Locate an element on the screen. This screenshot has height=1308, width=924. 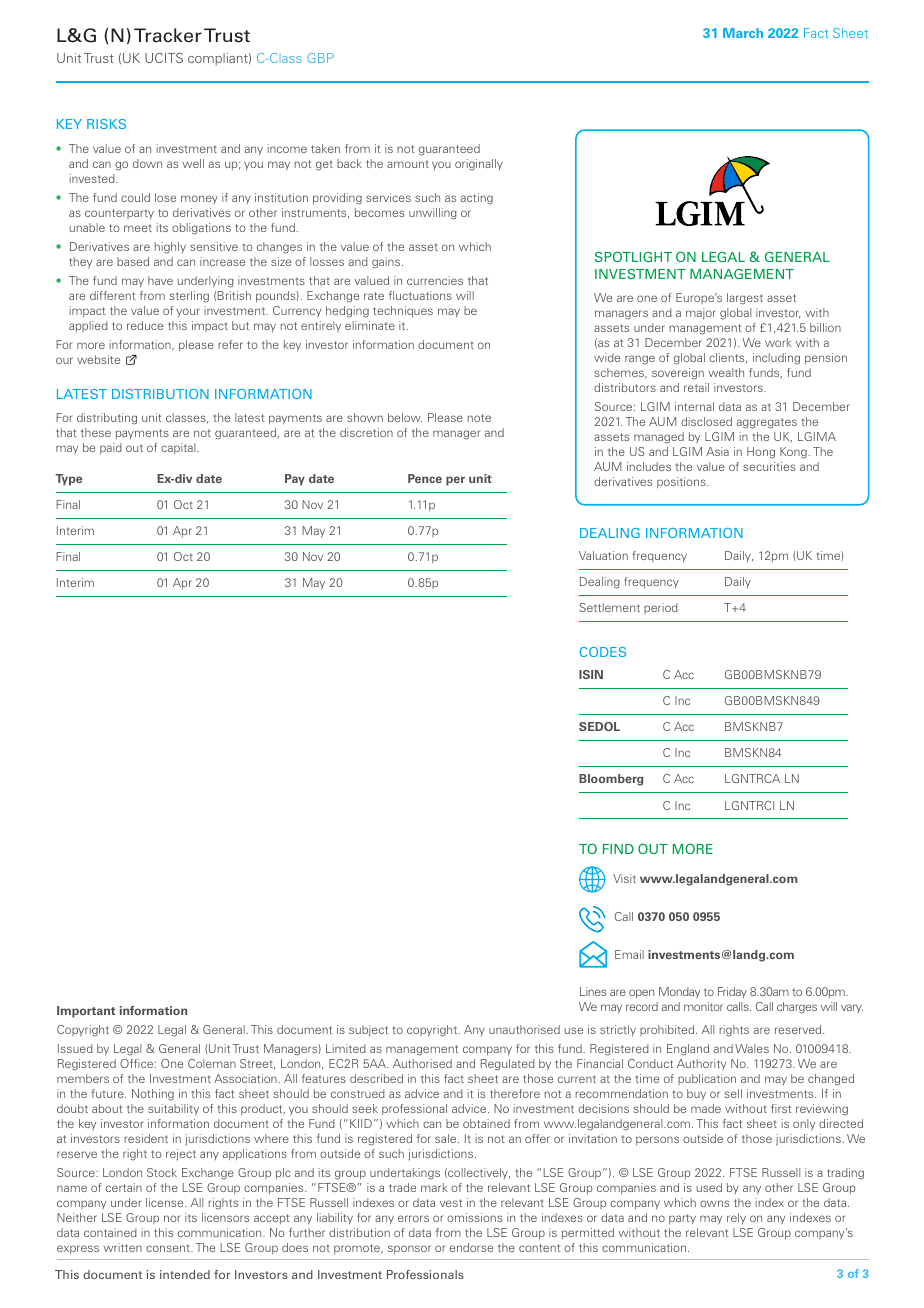
ISIN is located at coordinates (591, 674).
